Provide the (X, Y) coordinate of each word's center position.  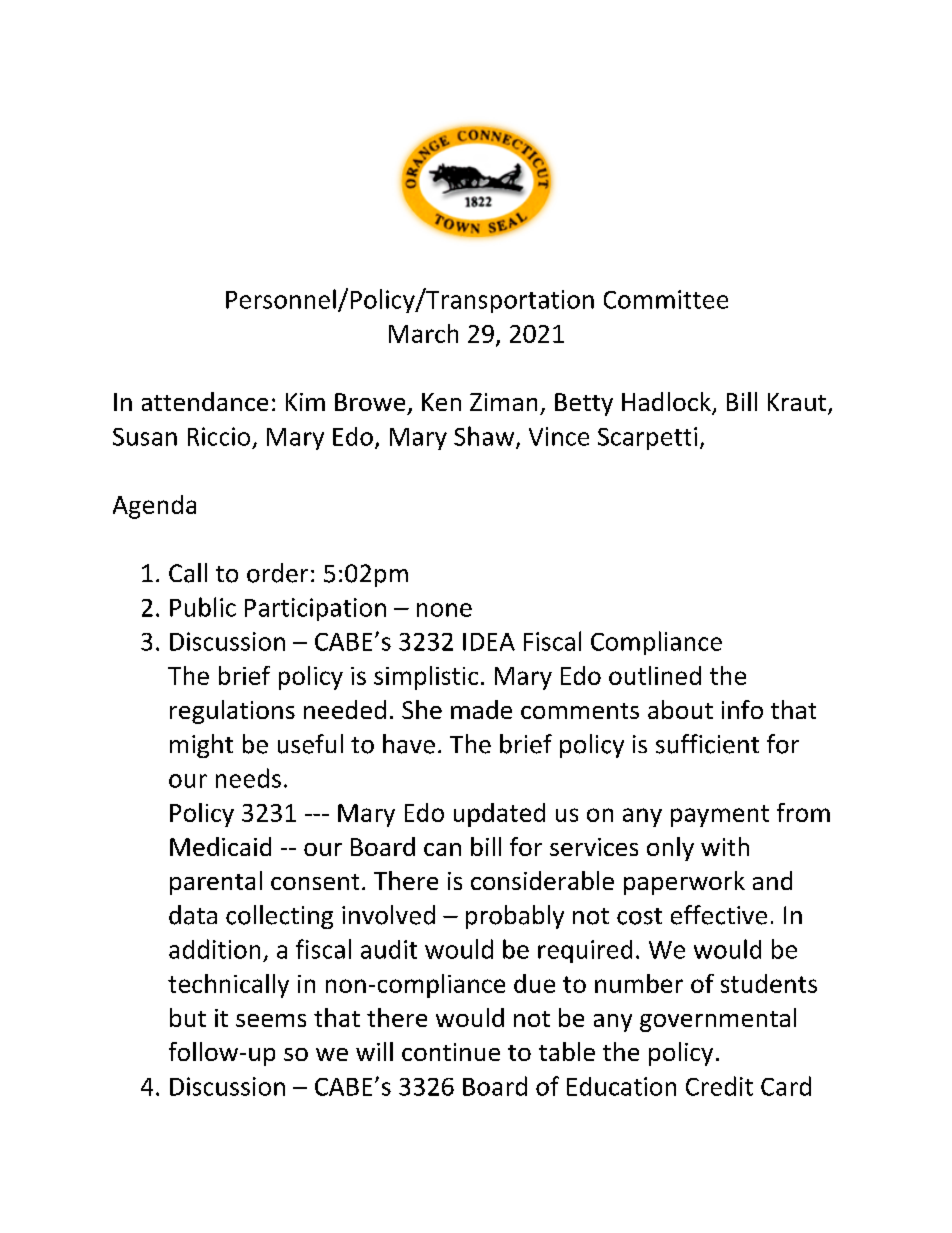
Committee (666, 299)
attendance (205, 401)
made (481, 709)
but (188, 1017)
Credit (719, 1086)
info (742, 709)
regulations (232, 712)
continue (451, 1052)
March (423, 333)
